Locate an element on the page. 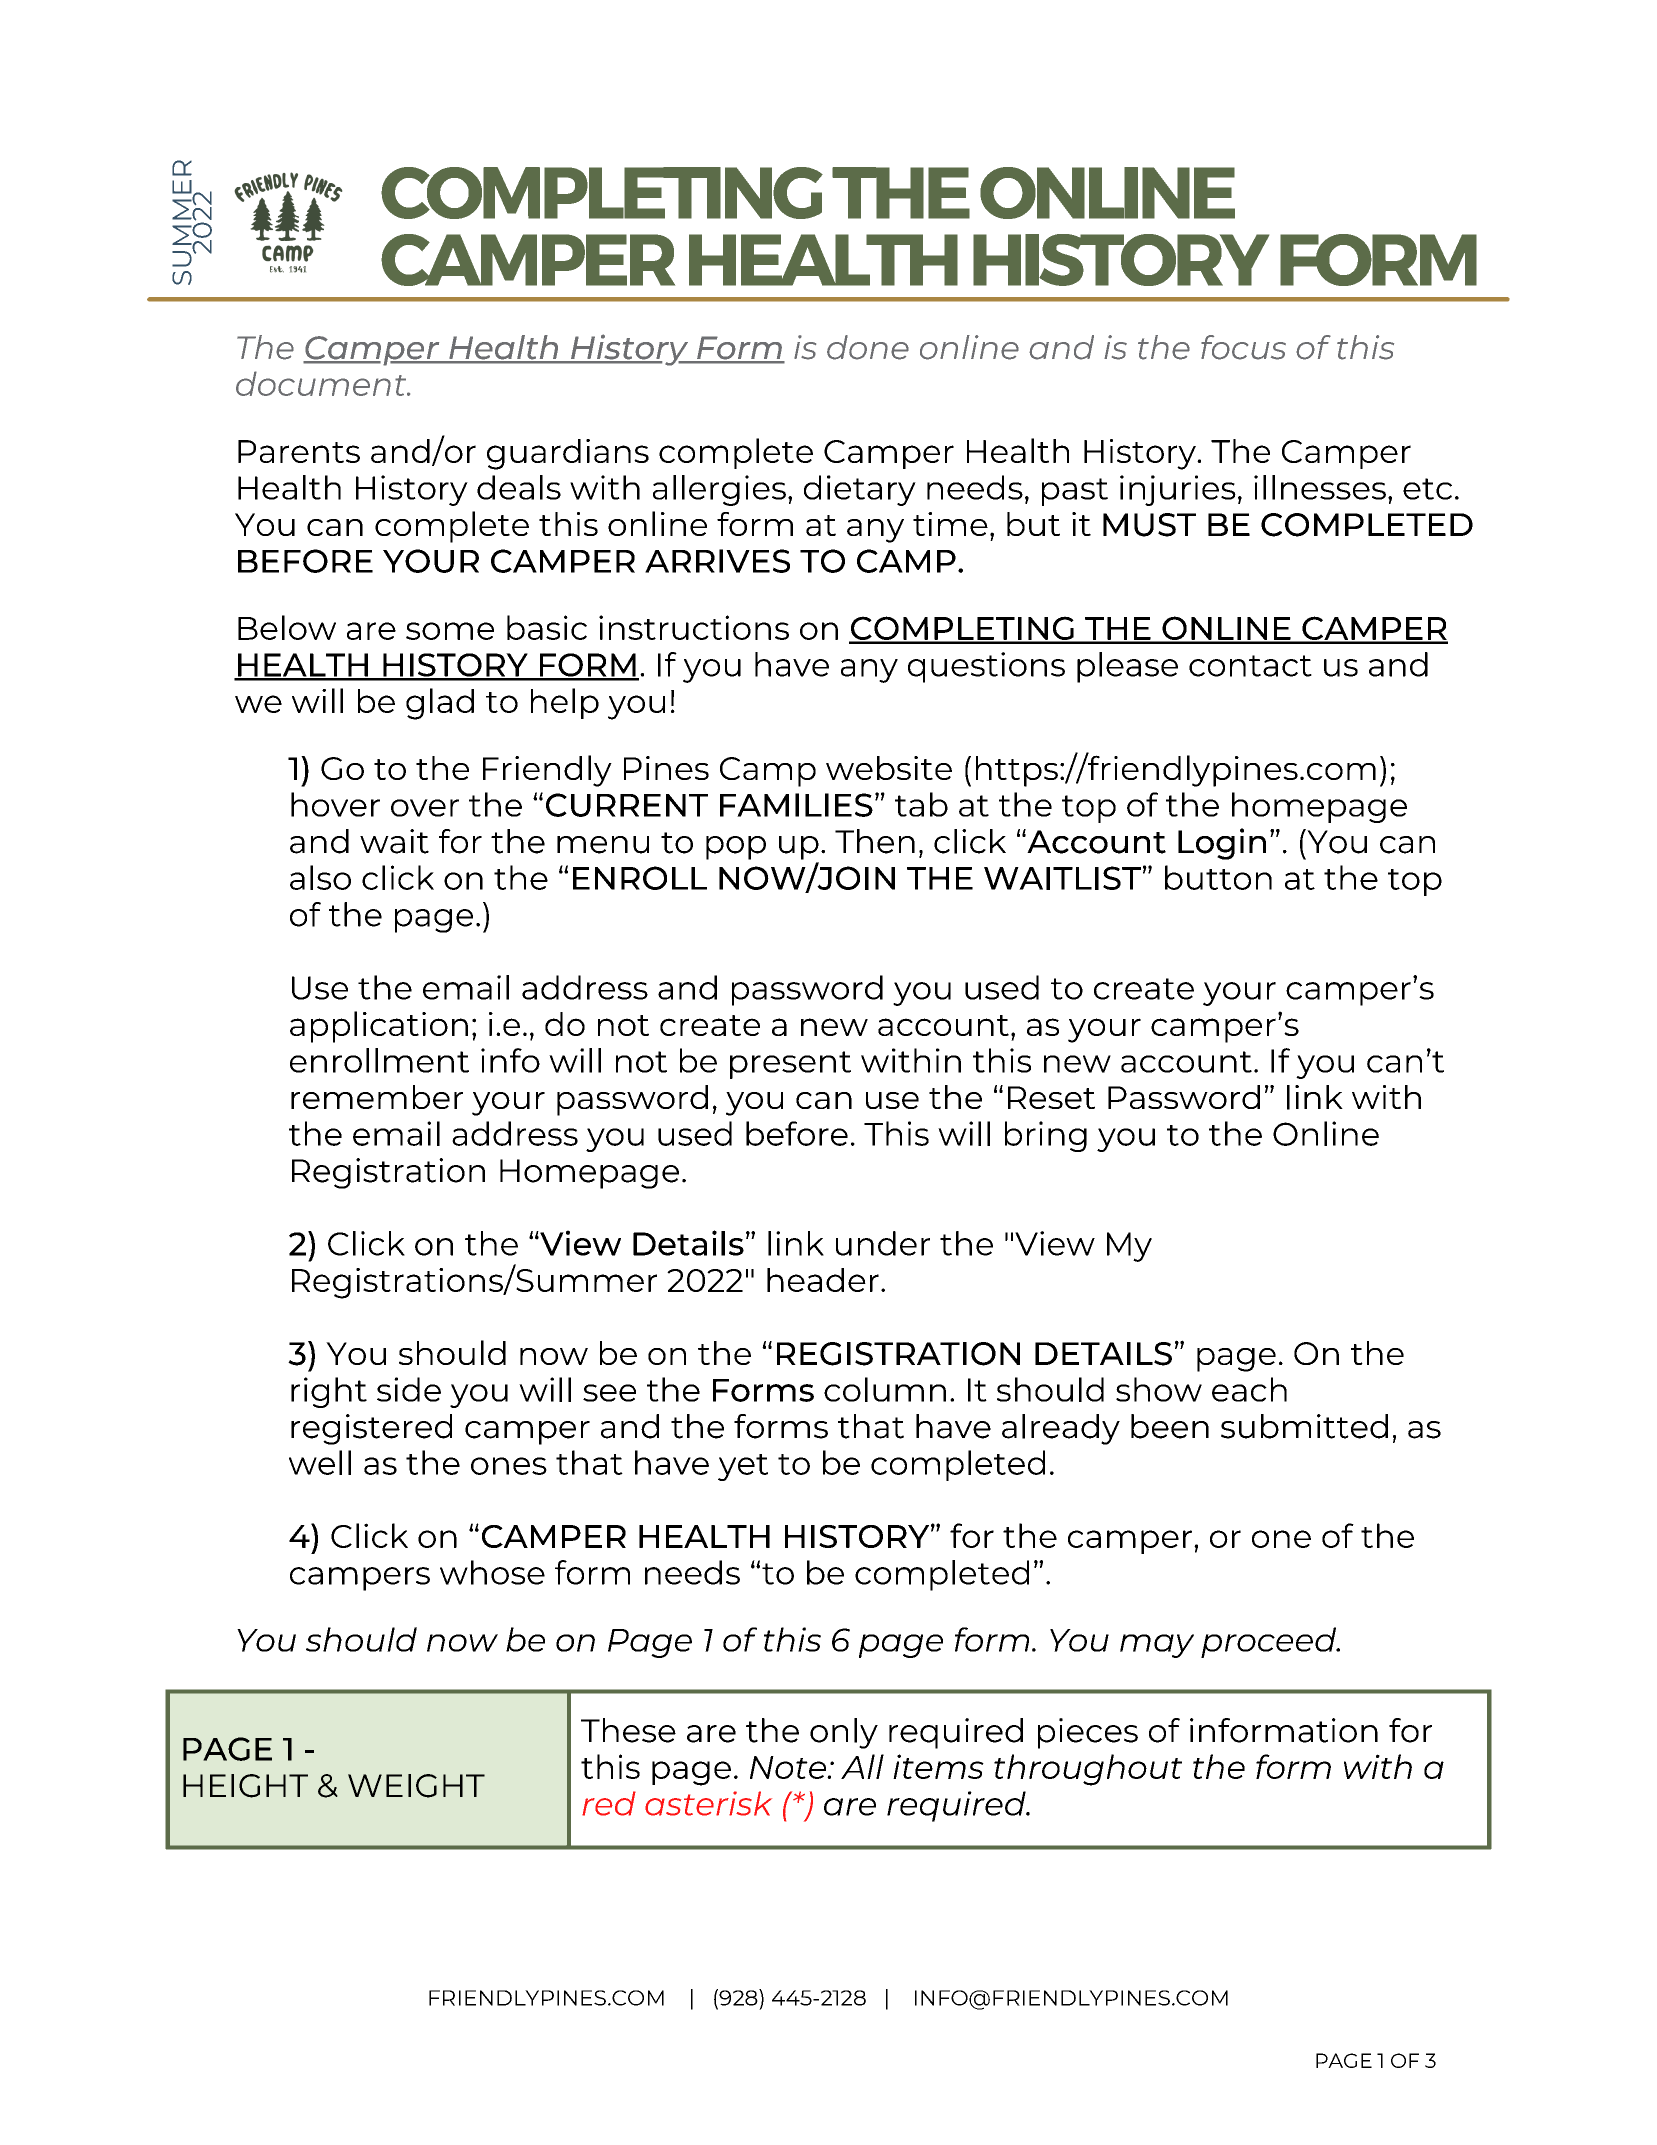 This image has height=2145, width=1657. focus is located at coordinates (1243, 347).
